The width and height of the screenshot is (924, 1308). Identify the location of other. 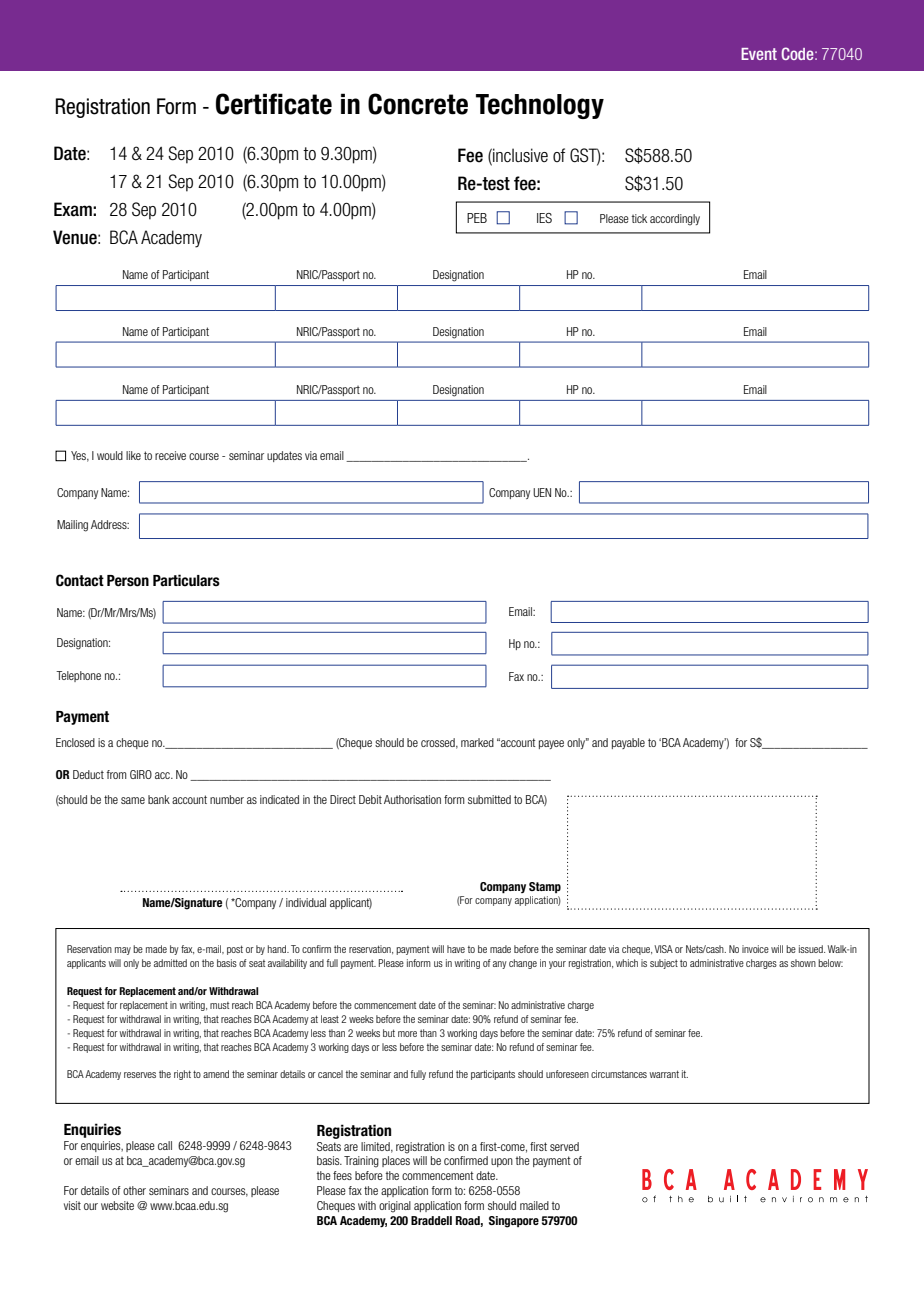
(134, 1190).
